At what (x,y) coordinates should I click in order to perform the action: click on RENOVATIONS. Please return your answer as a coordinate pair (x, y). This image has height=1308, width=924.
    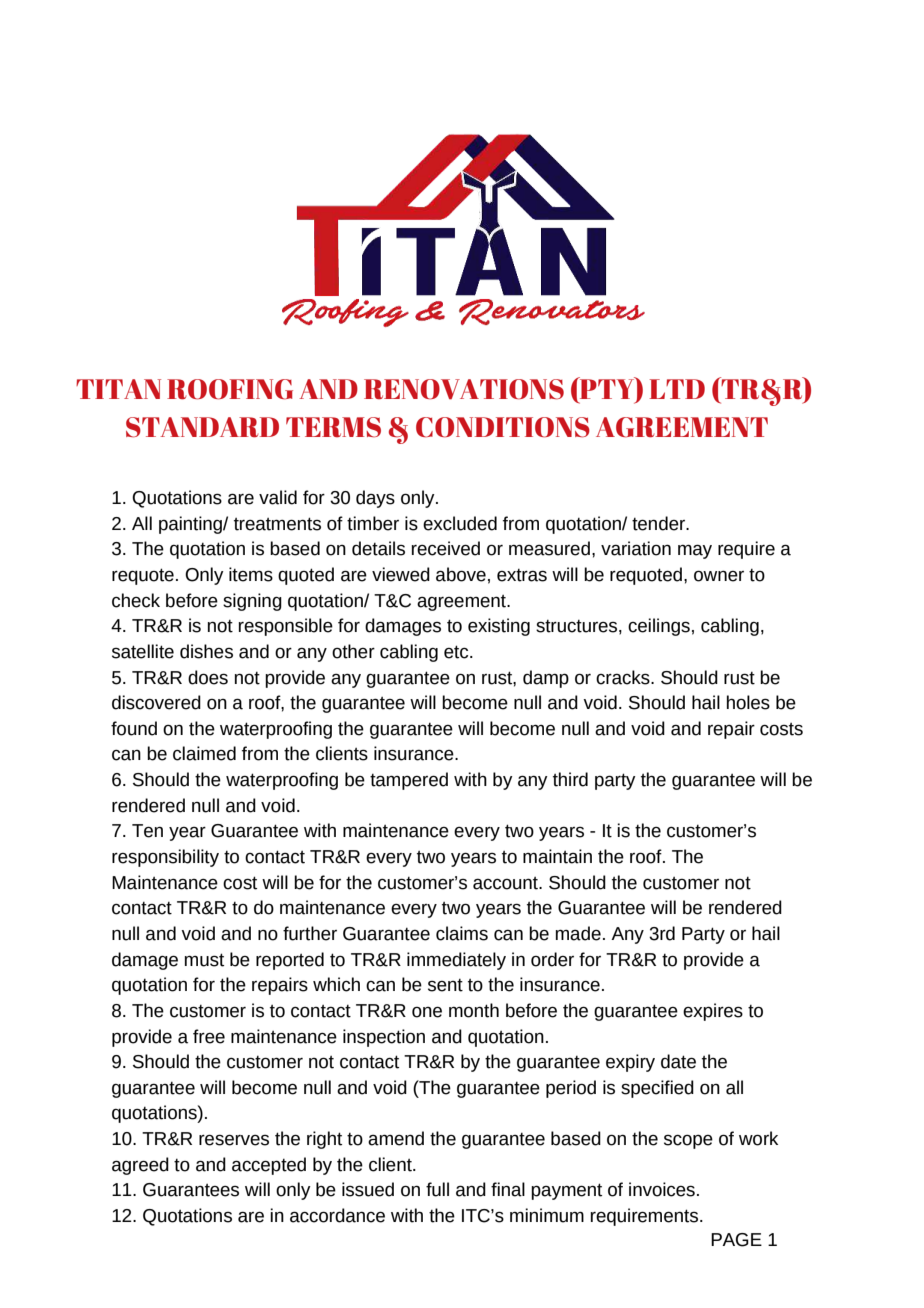
    Looking at the image, I should click on (464, 389).
